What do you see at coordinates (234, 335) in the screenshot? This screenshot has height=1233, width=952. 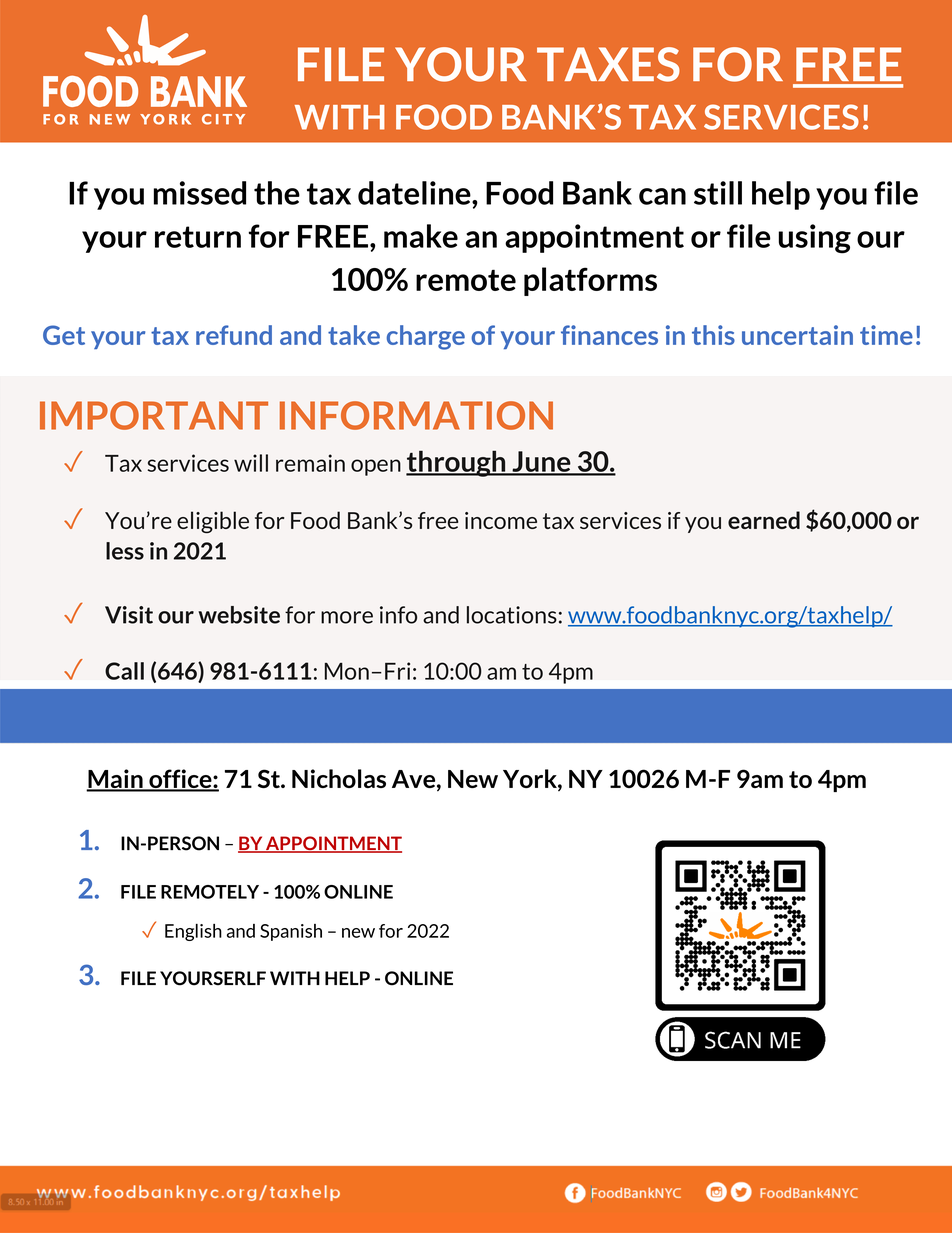 I see `refund` at bounding box center [234, 335].
